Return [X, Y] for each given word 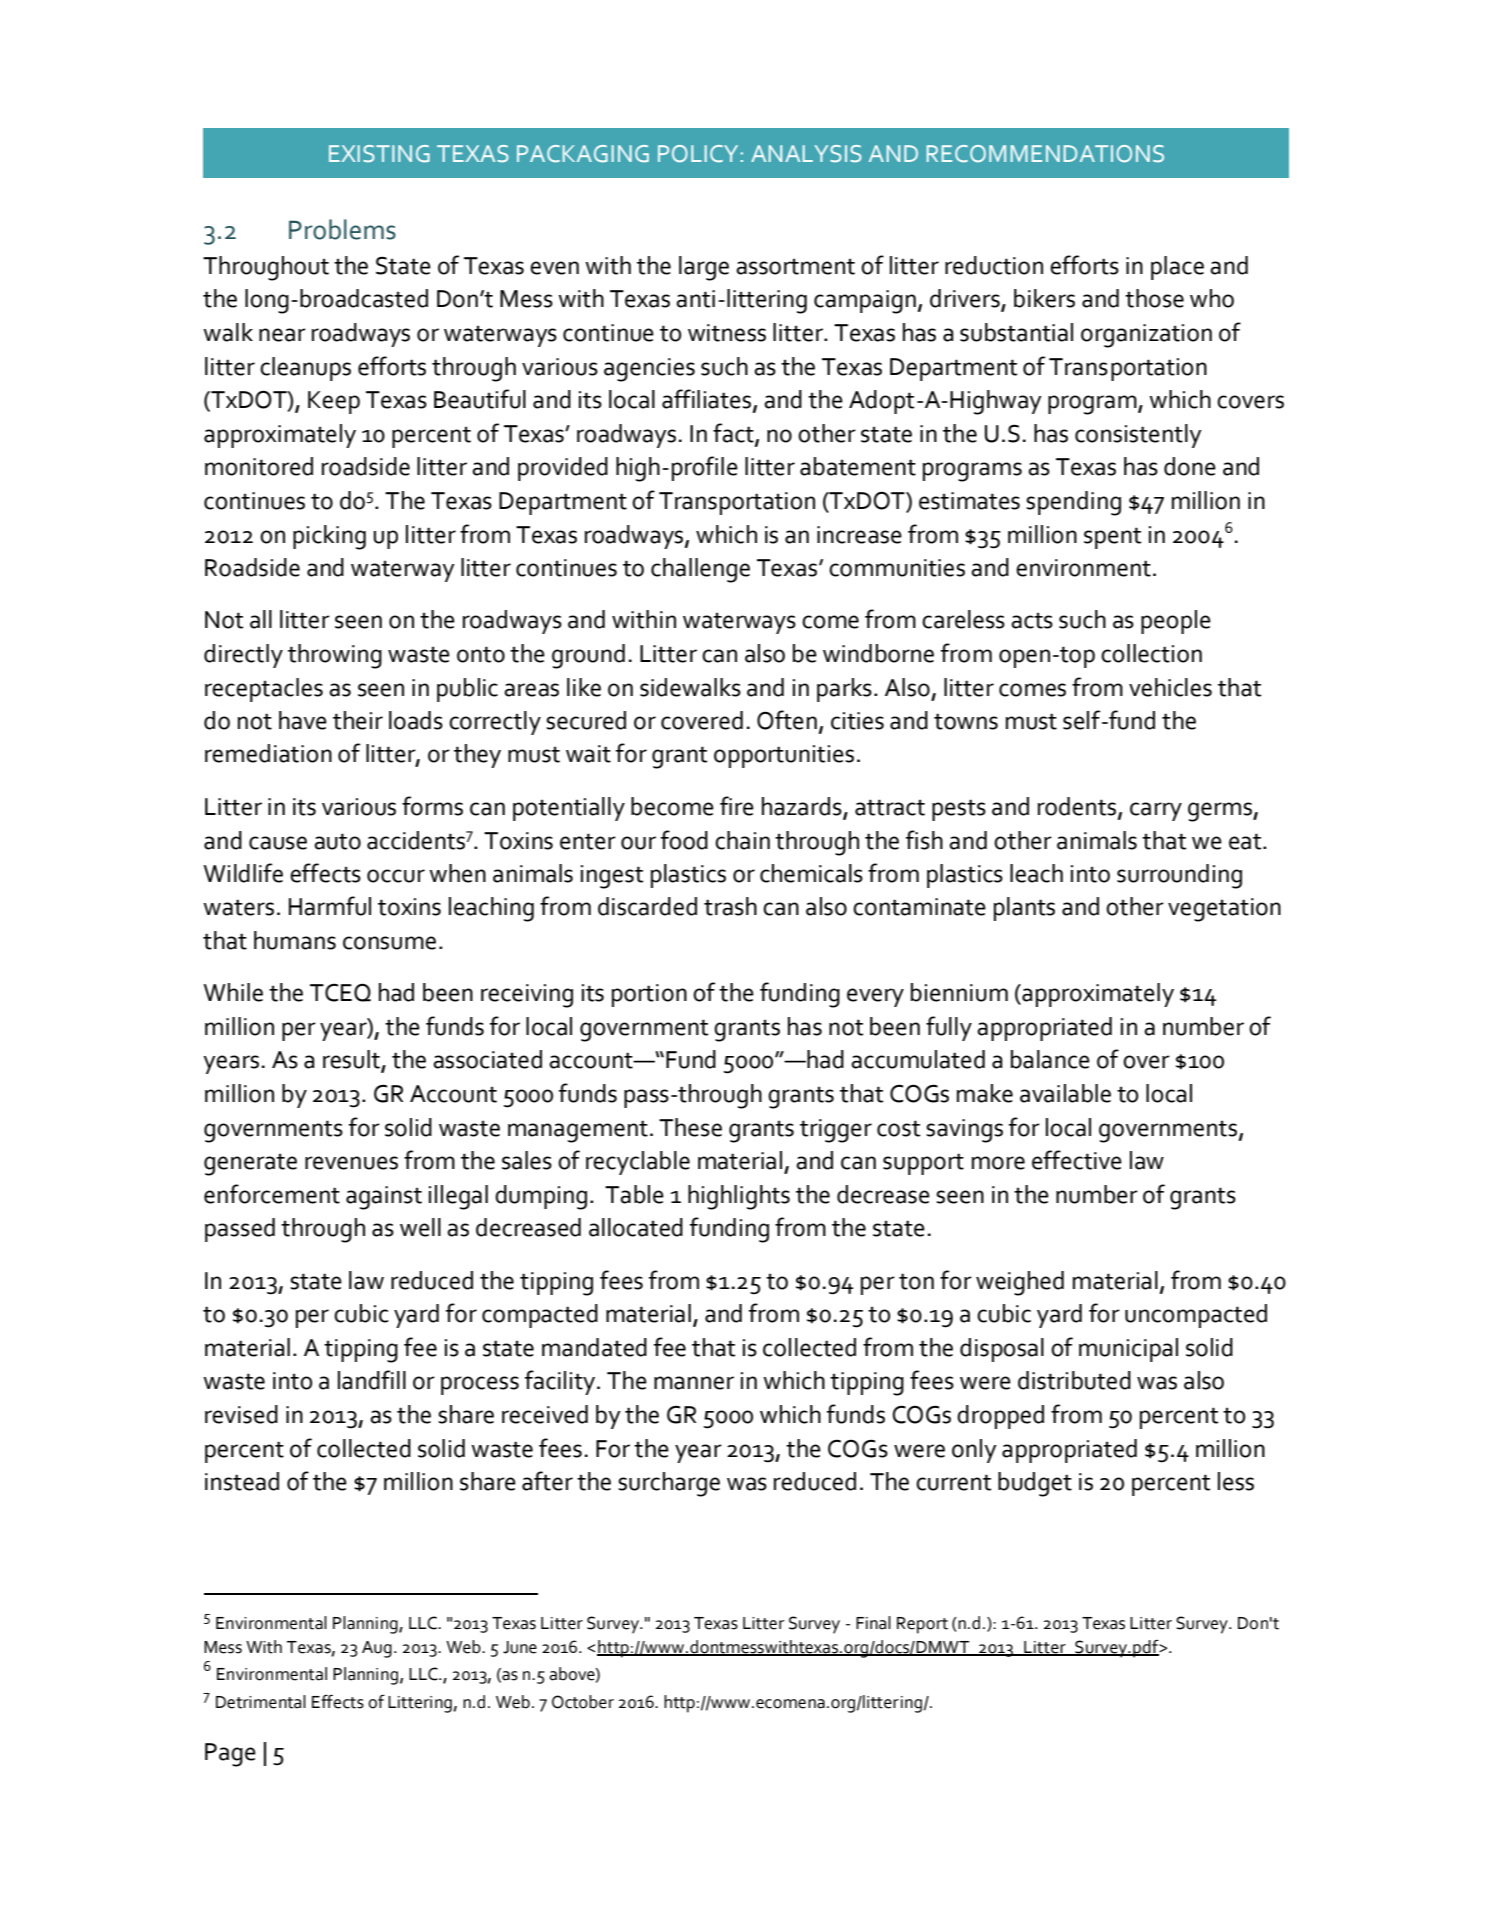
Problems [342, 229]
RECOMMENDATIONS [1045, 154]
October [583, 1702]
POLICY [698, 154]
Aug [377, 1649]
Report [922, 1625]
